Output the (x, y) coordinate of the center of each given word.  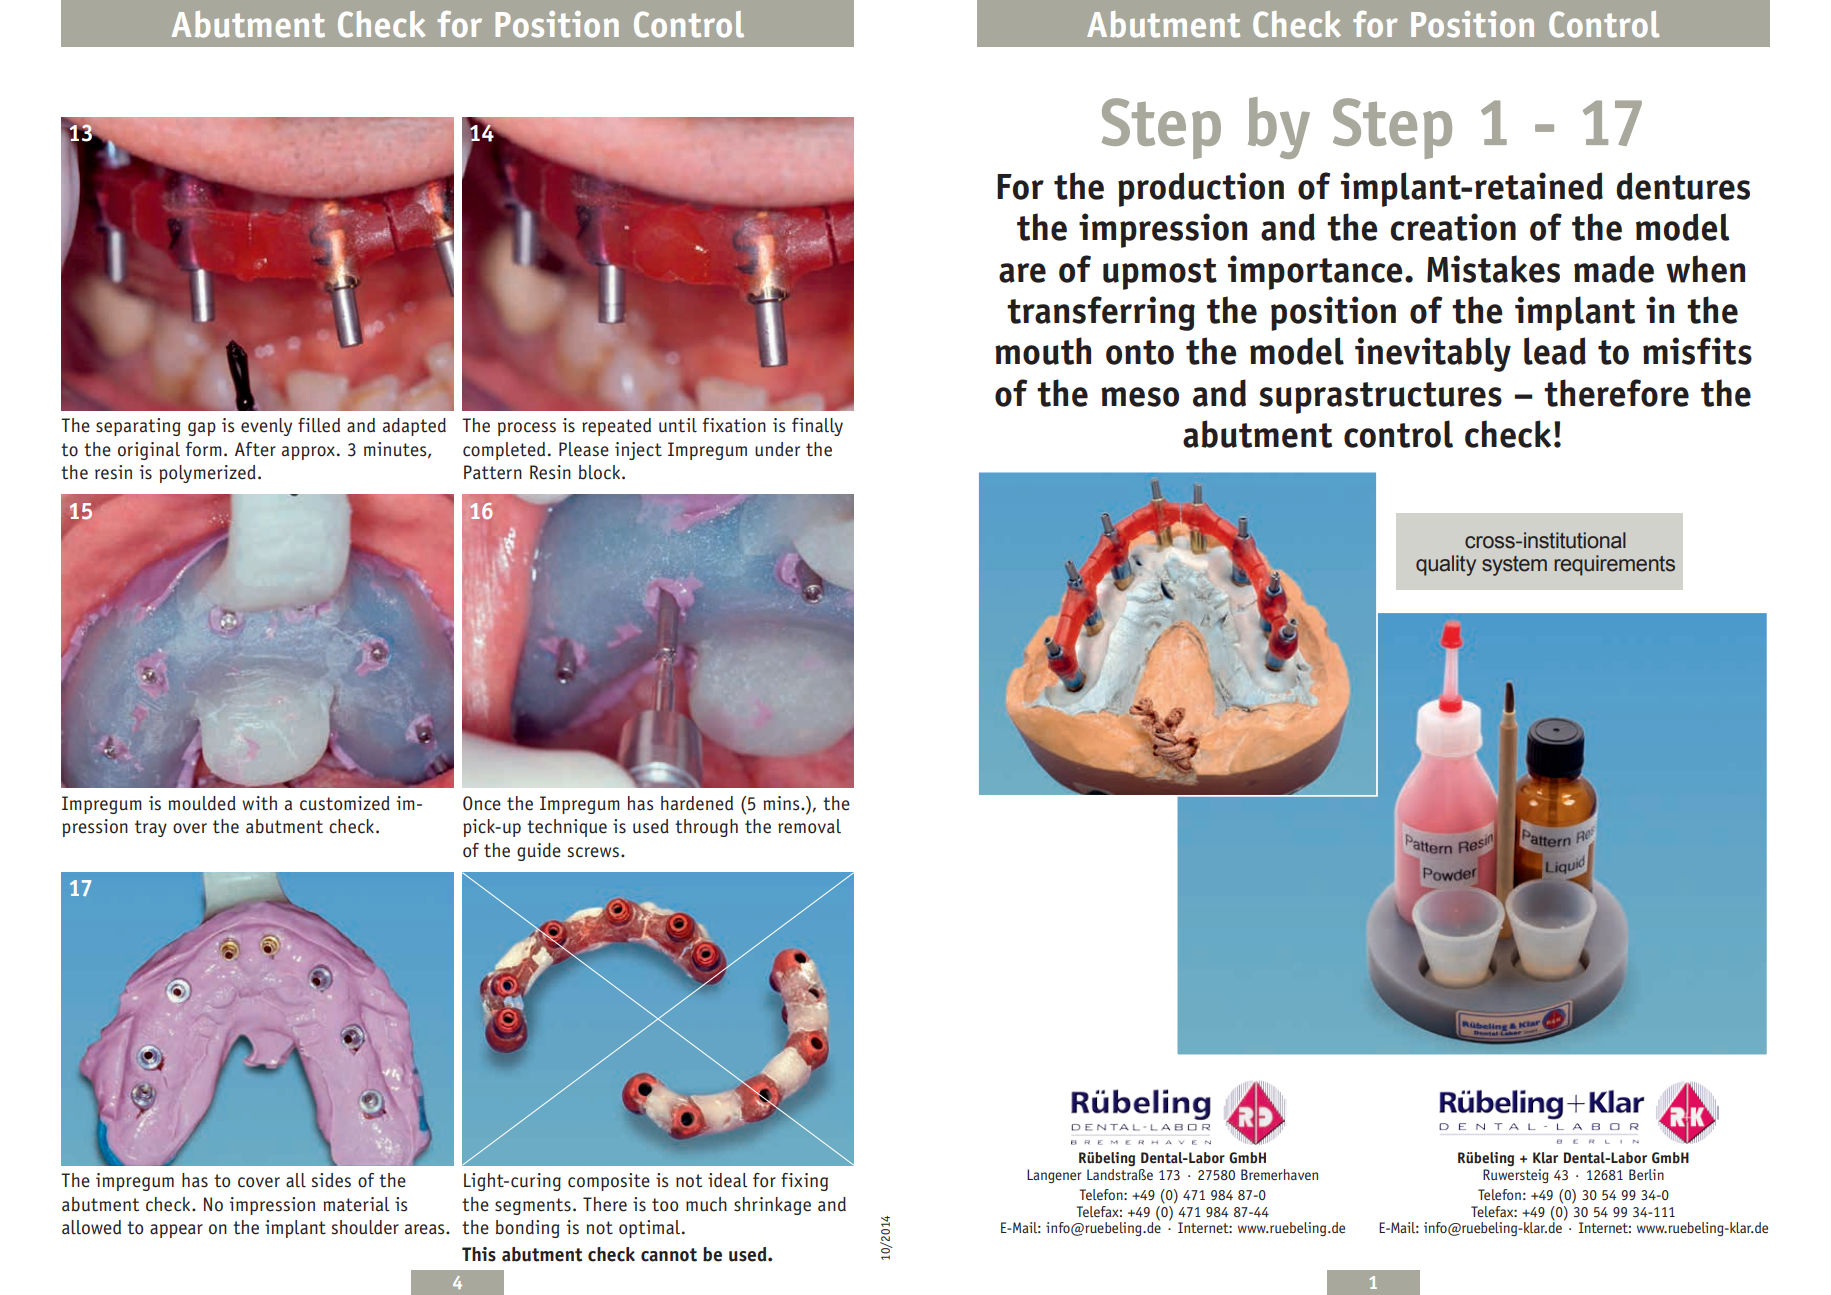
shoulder (365, 1227)
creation (1453, 227)
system (1514, 566)
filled (319, 425)
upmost (1160, 274)
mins (782, 803)
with (259, 803)
